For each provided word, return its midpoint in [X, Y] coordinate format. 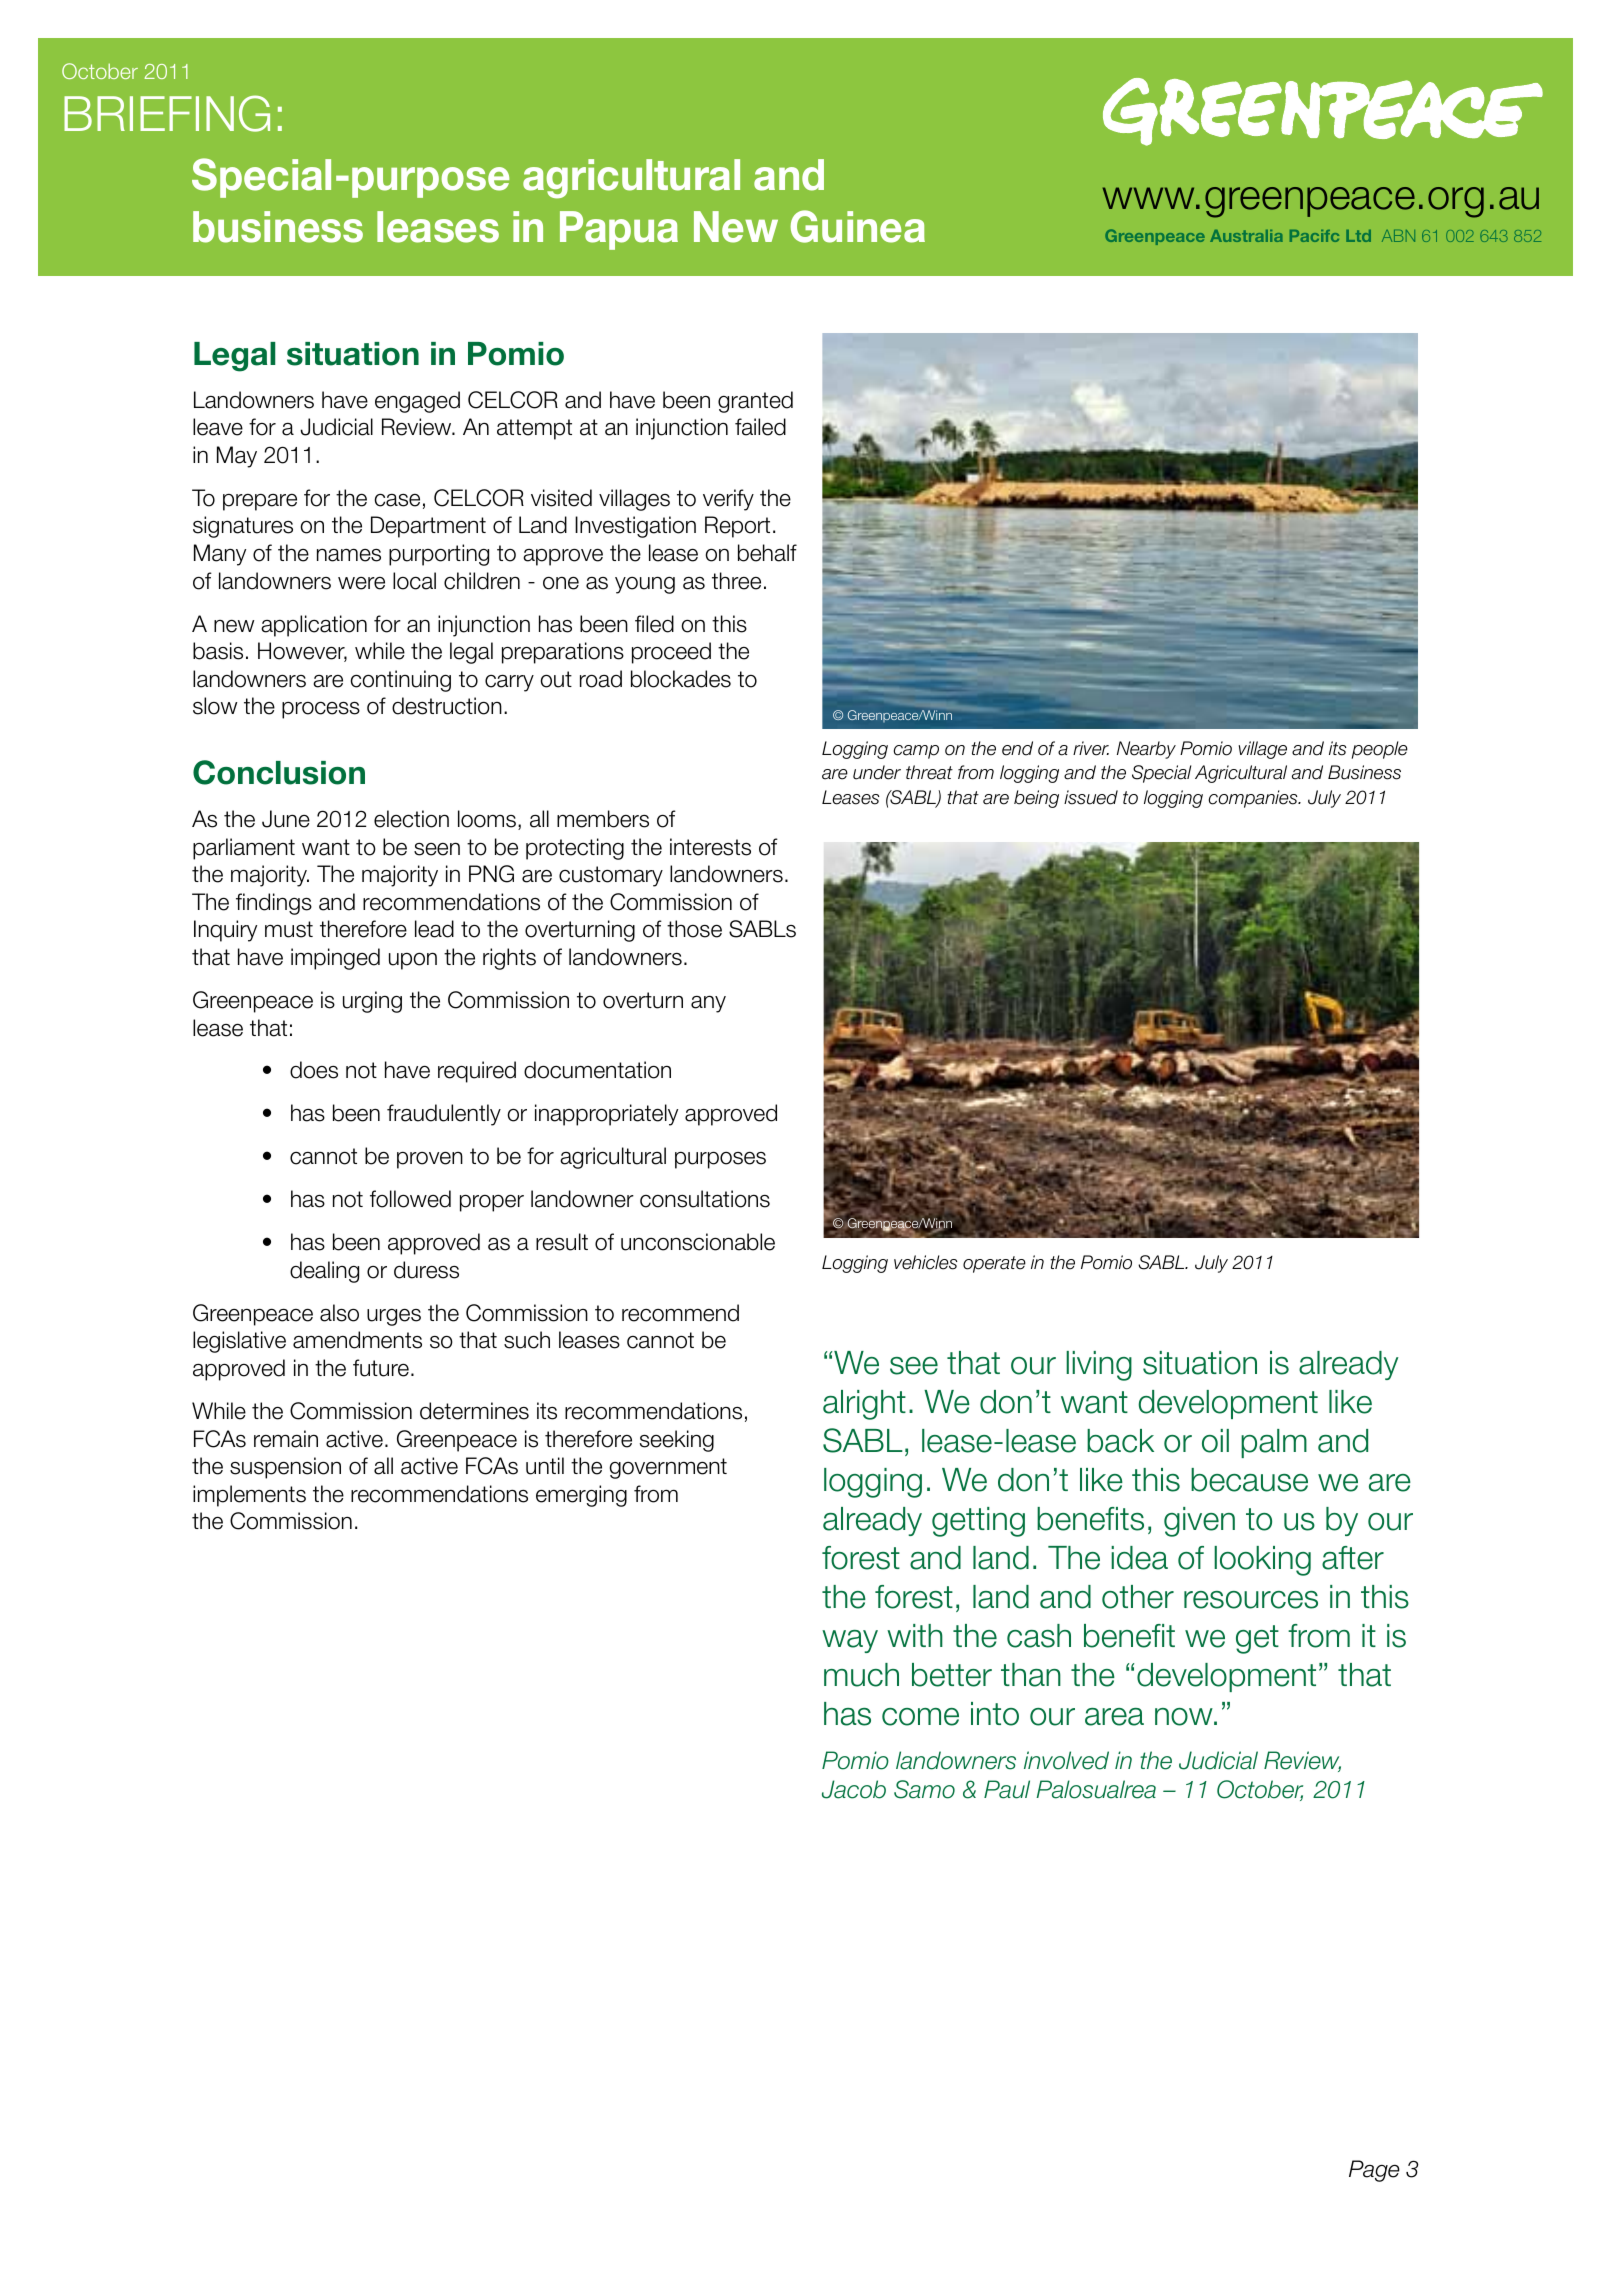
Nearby [1146, 750]
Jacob [854, 1789]
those [694, 929]
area [1114, 1717]
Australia [1246, 236]
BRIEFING [167, 113]
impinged [335, 959]
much [861, 1675]
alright [864, 1405]
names [349, 555]
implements [249, 1496]
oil [1215, 1441]
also [339, 1313]
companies [1254, 799]
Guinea [857, 226]
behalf [767, 553]
